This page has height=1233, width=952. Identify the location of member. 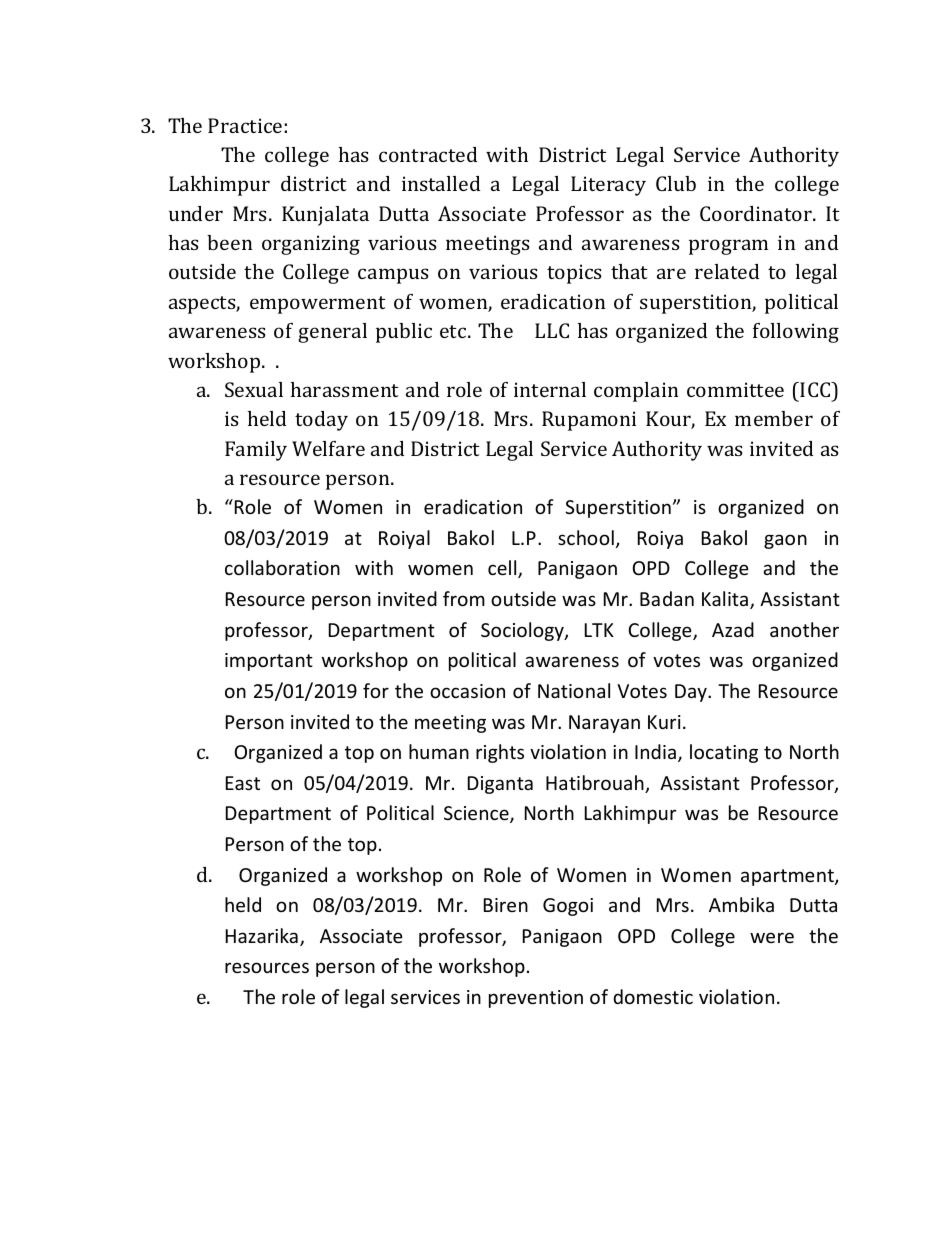
(774, 418).
